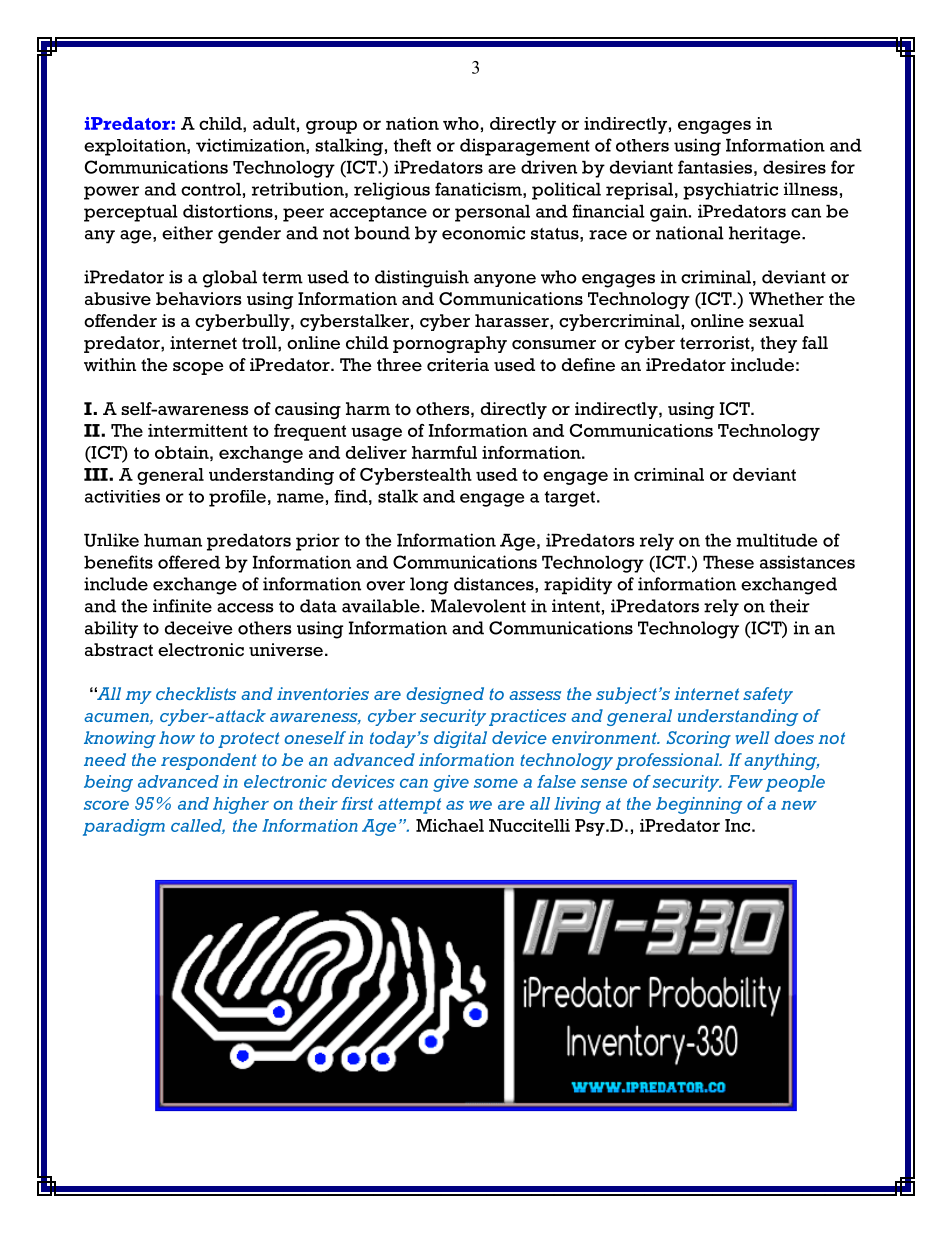 Image resolution: width=952 pixels, height=1233 pixels. Describe the element at coordinates (241, 805) in the screenshot. I see `higher` at that location.
